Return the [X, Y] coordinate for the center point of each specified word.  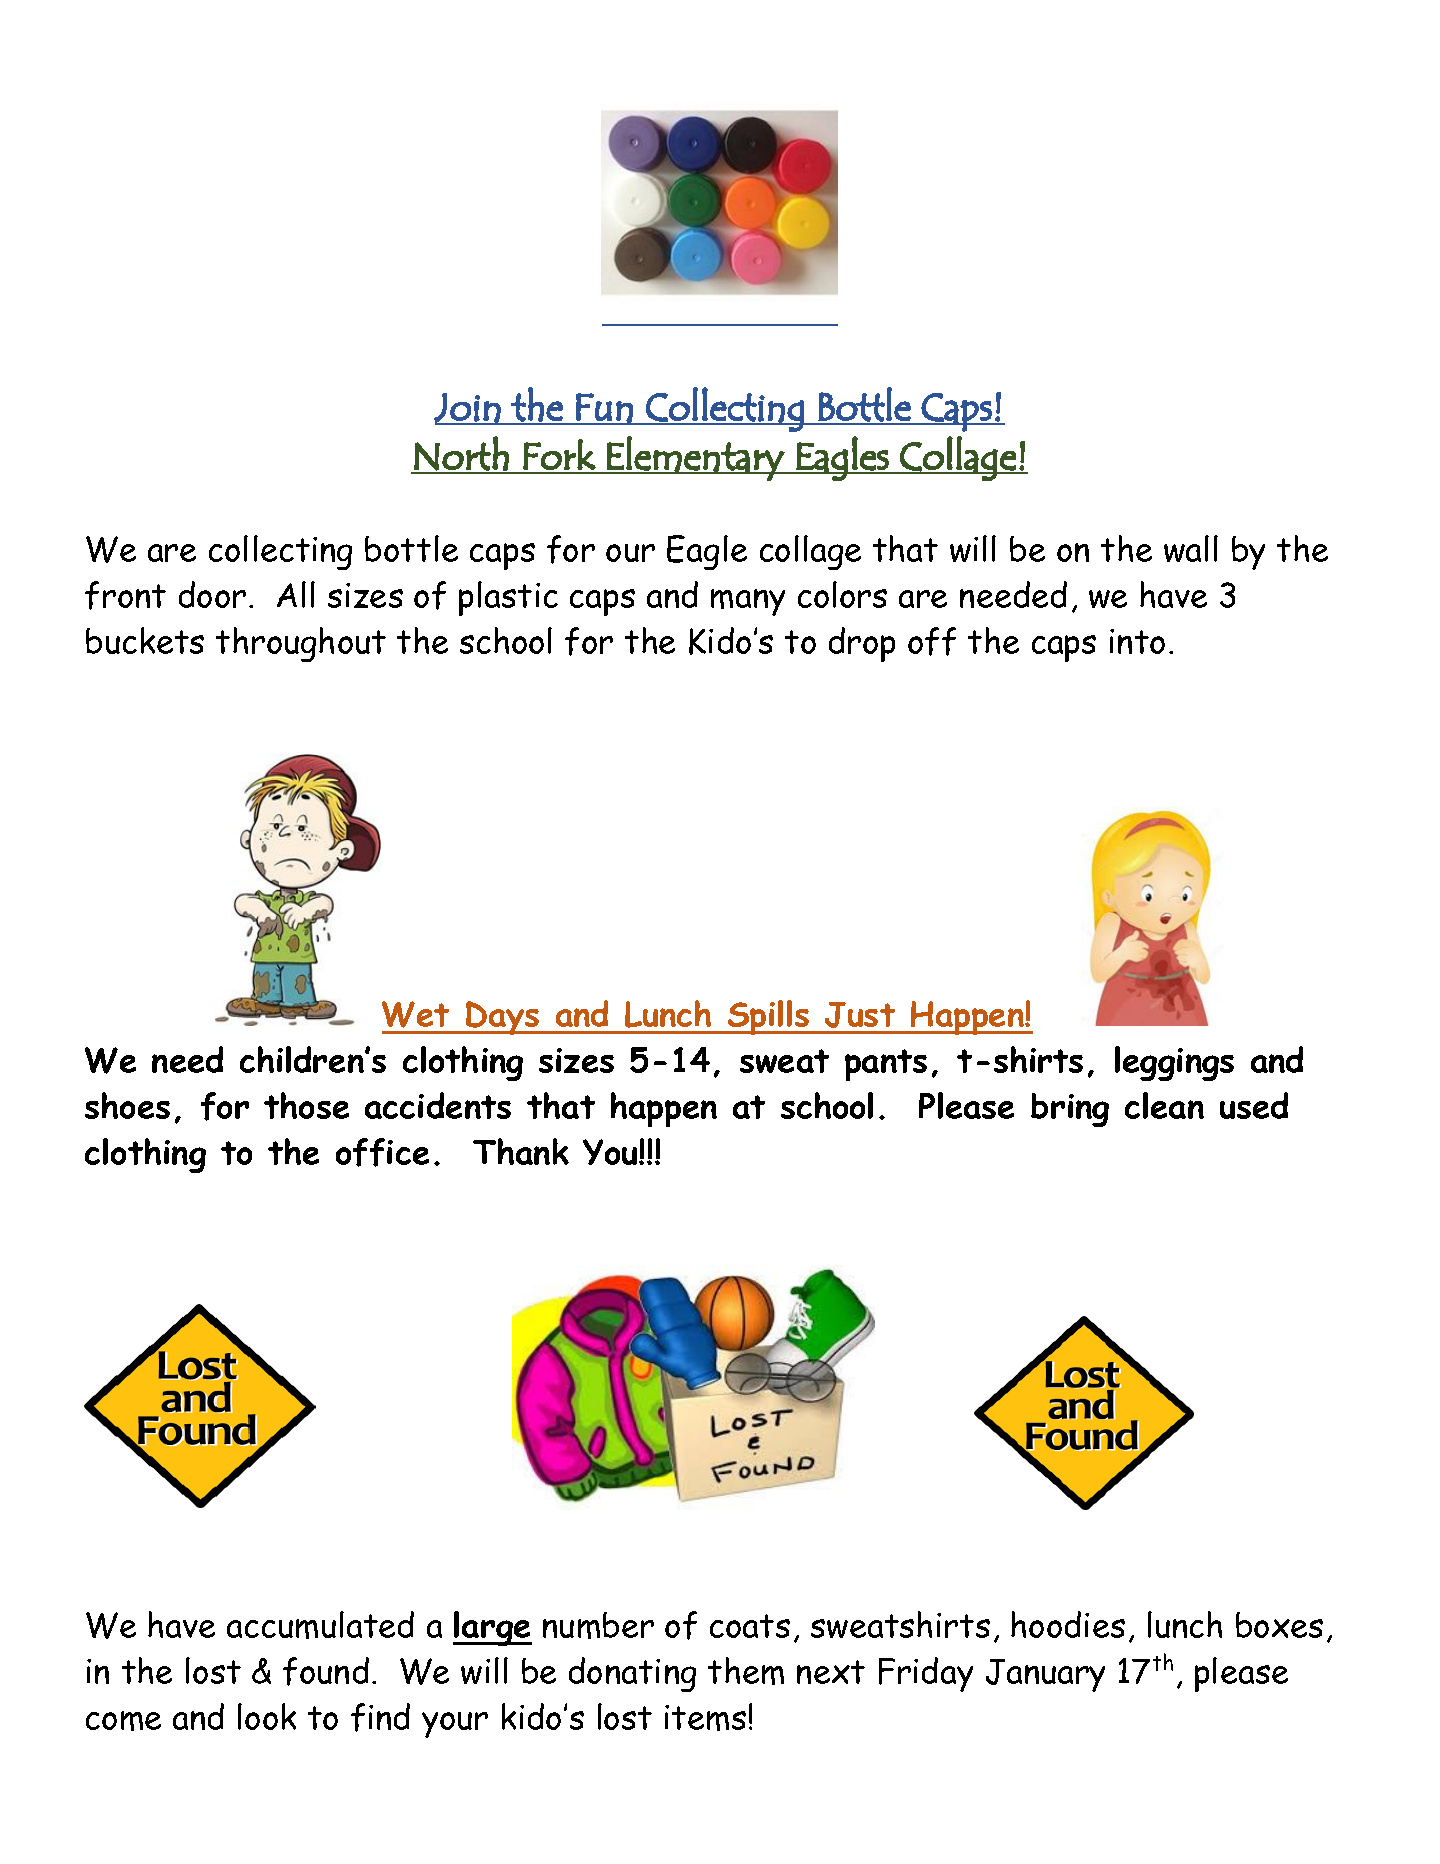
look [267, 1716]
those [306, 1105]
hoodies [1068, 1624]
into [1137, 641]
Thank [521, 1151]
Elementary [695, 458]
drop [862, 644]
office [382, 1152]
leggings [1174, 1063]
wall [1191, 548]
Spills [768, 1017]
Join [468, 408]
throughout [301, 644]
